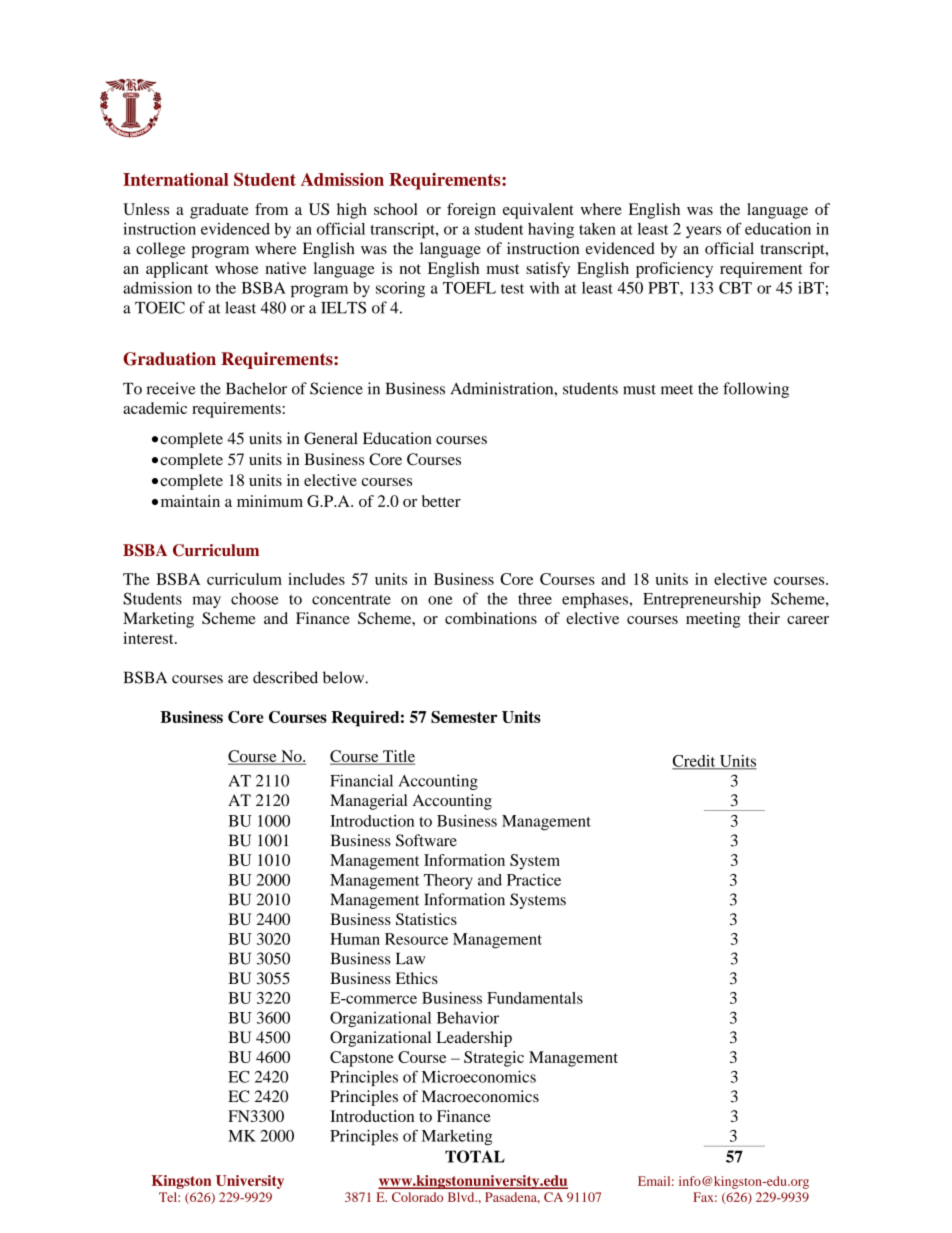  Describe the element at coordinates (471, 211) in the page. I see `foreign` at that location.
